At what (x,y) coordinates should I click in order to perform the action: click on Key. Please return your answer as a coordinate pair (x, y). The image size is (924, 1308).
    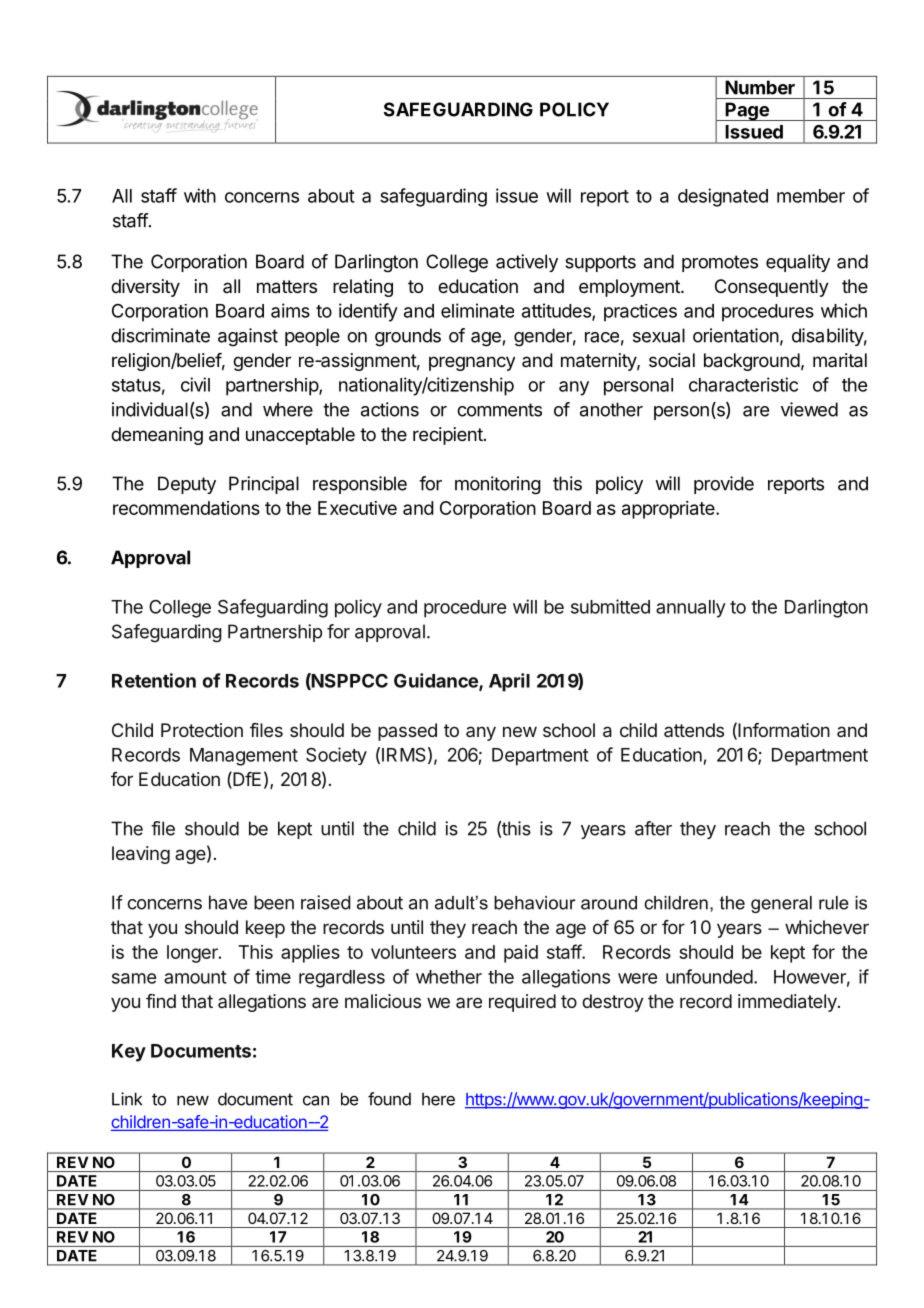
    Looking at the image, I should click on (129, 1053).
